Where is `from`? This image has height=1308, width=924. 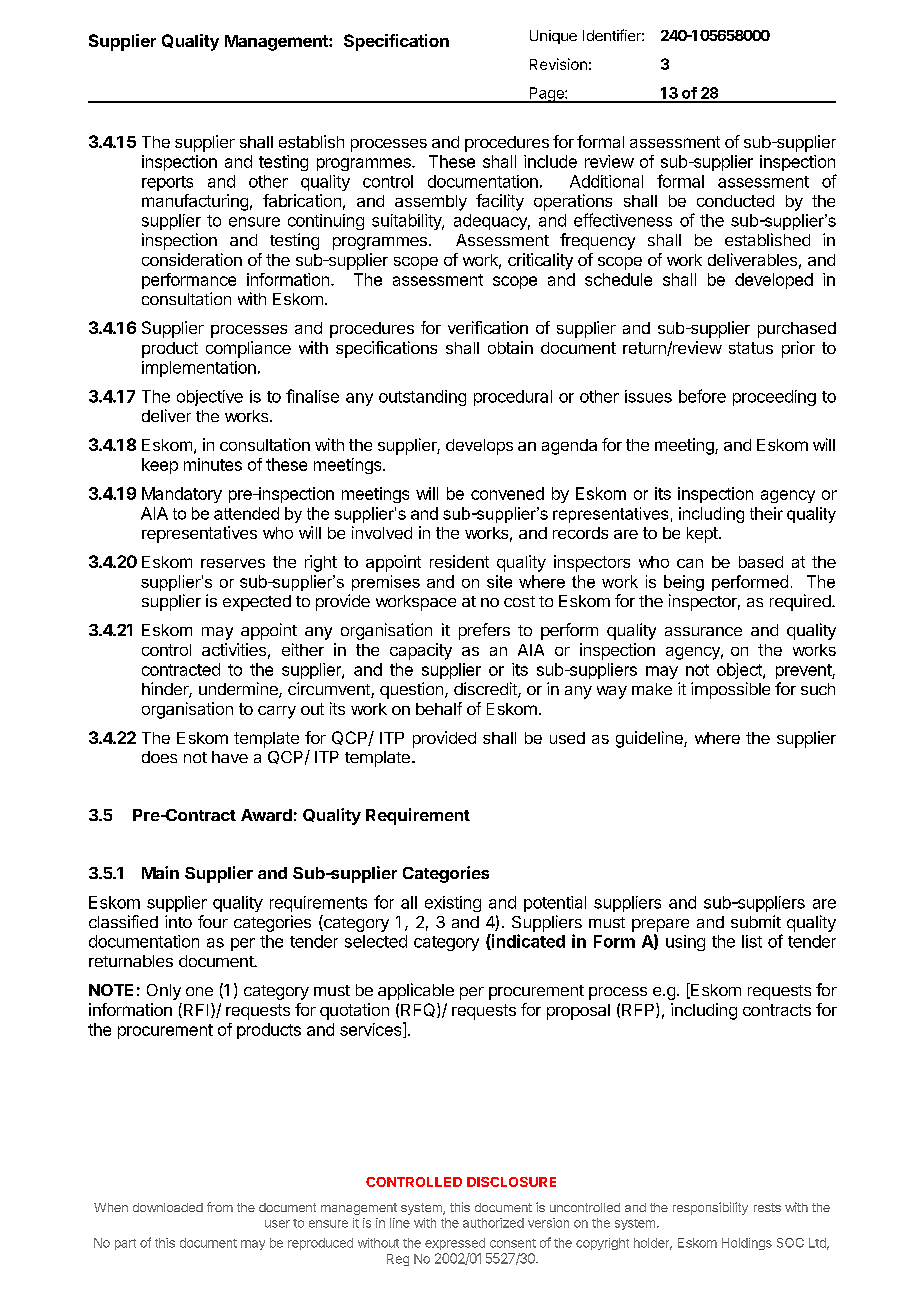 from is located at coordinates (220, 1207).
